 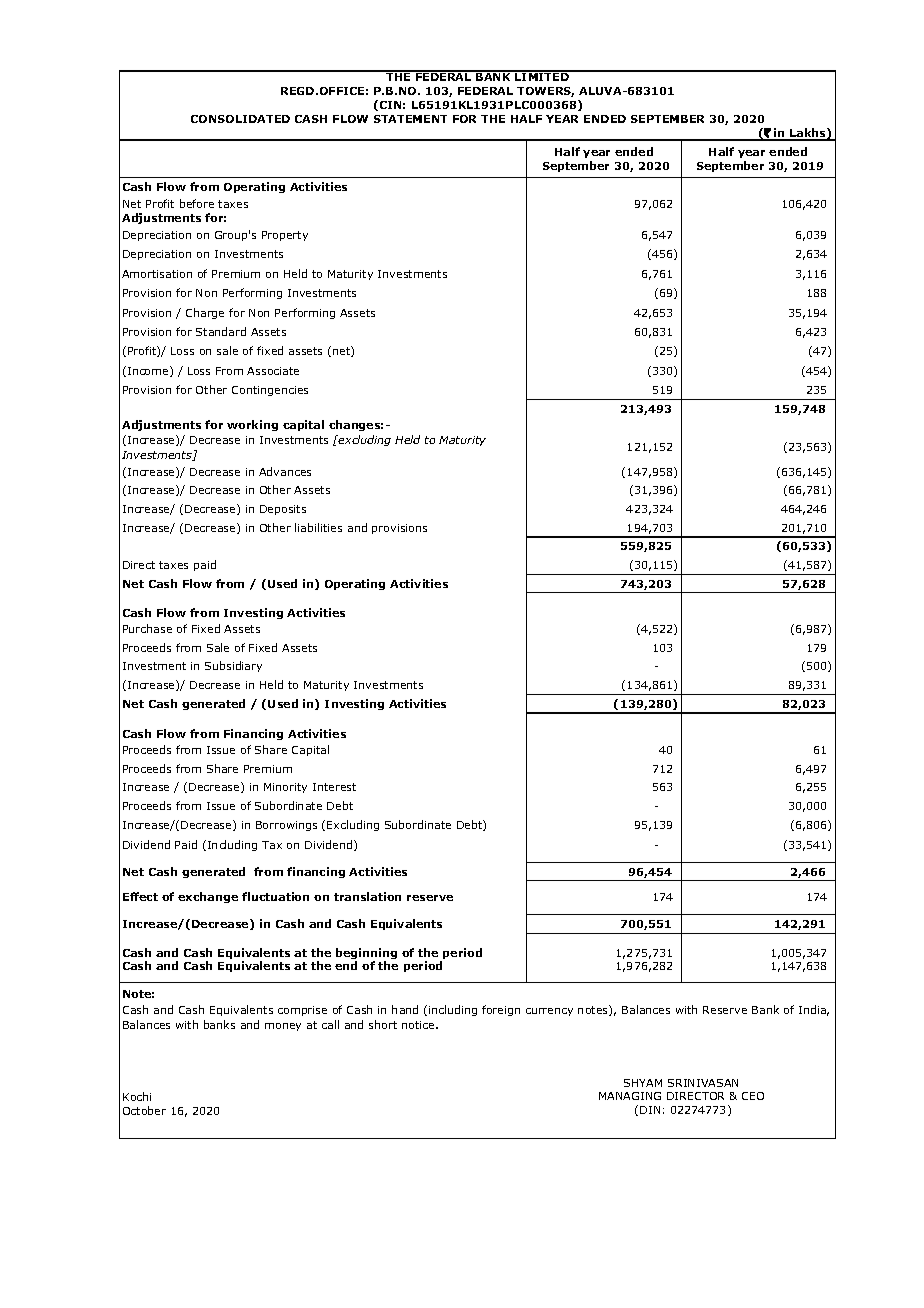 What do you see at coordinates (285, 788) in the page?
I see `Minority` at bounding box center [285, 788].
